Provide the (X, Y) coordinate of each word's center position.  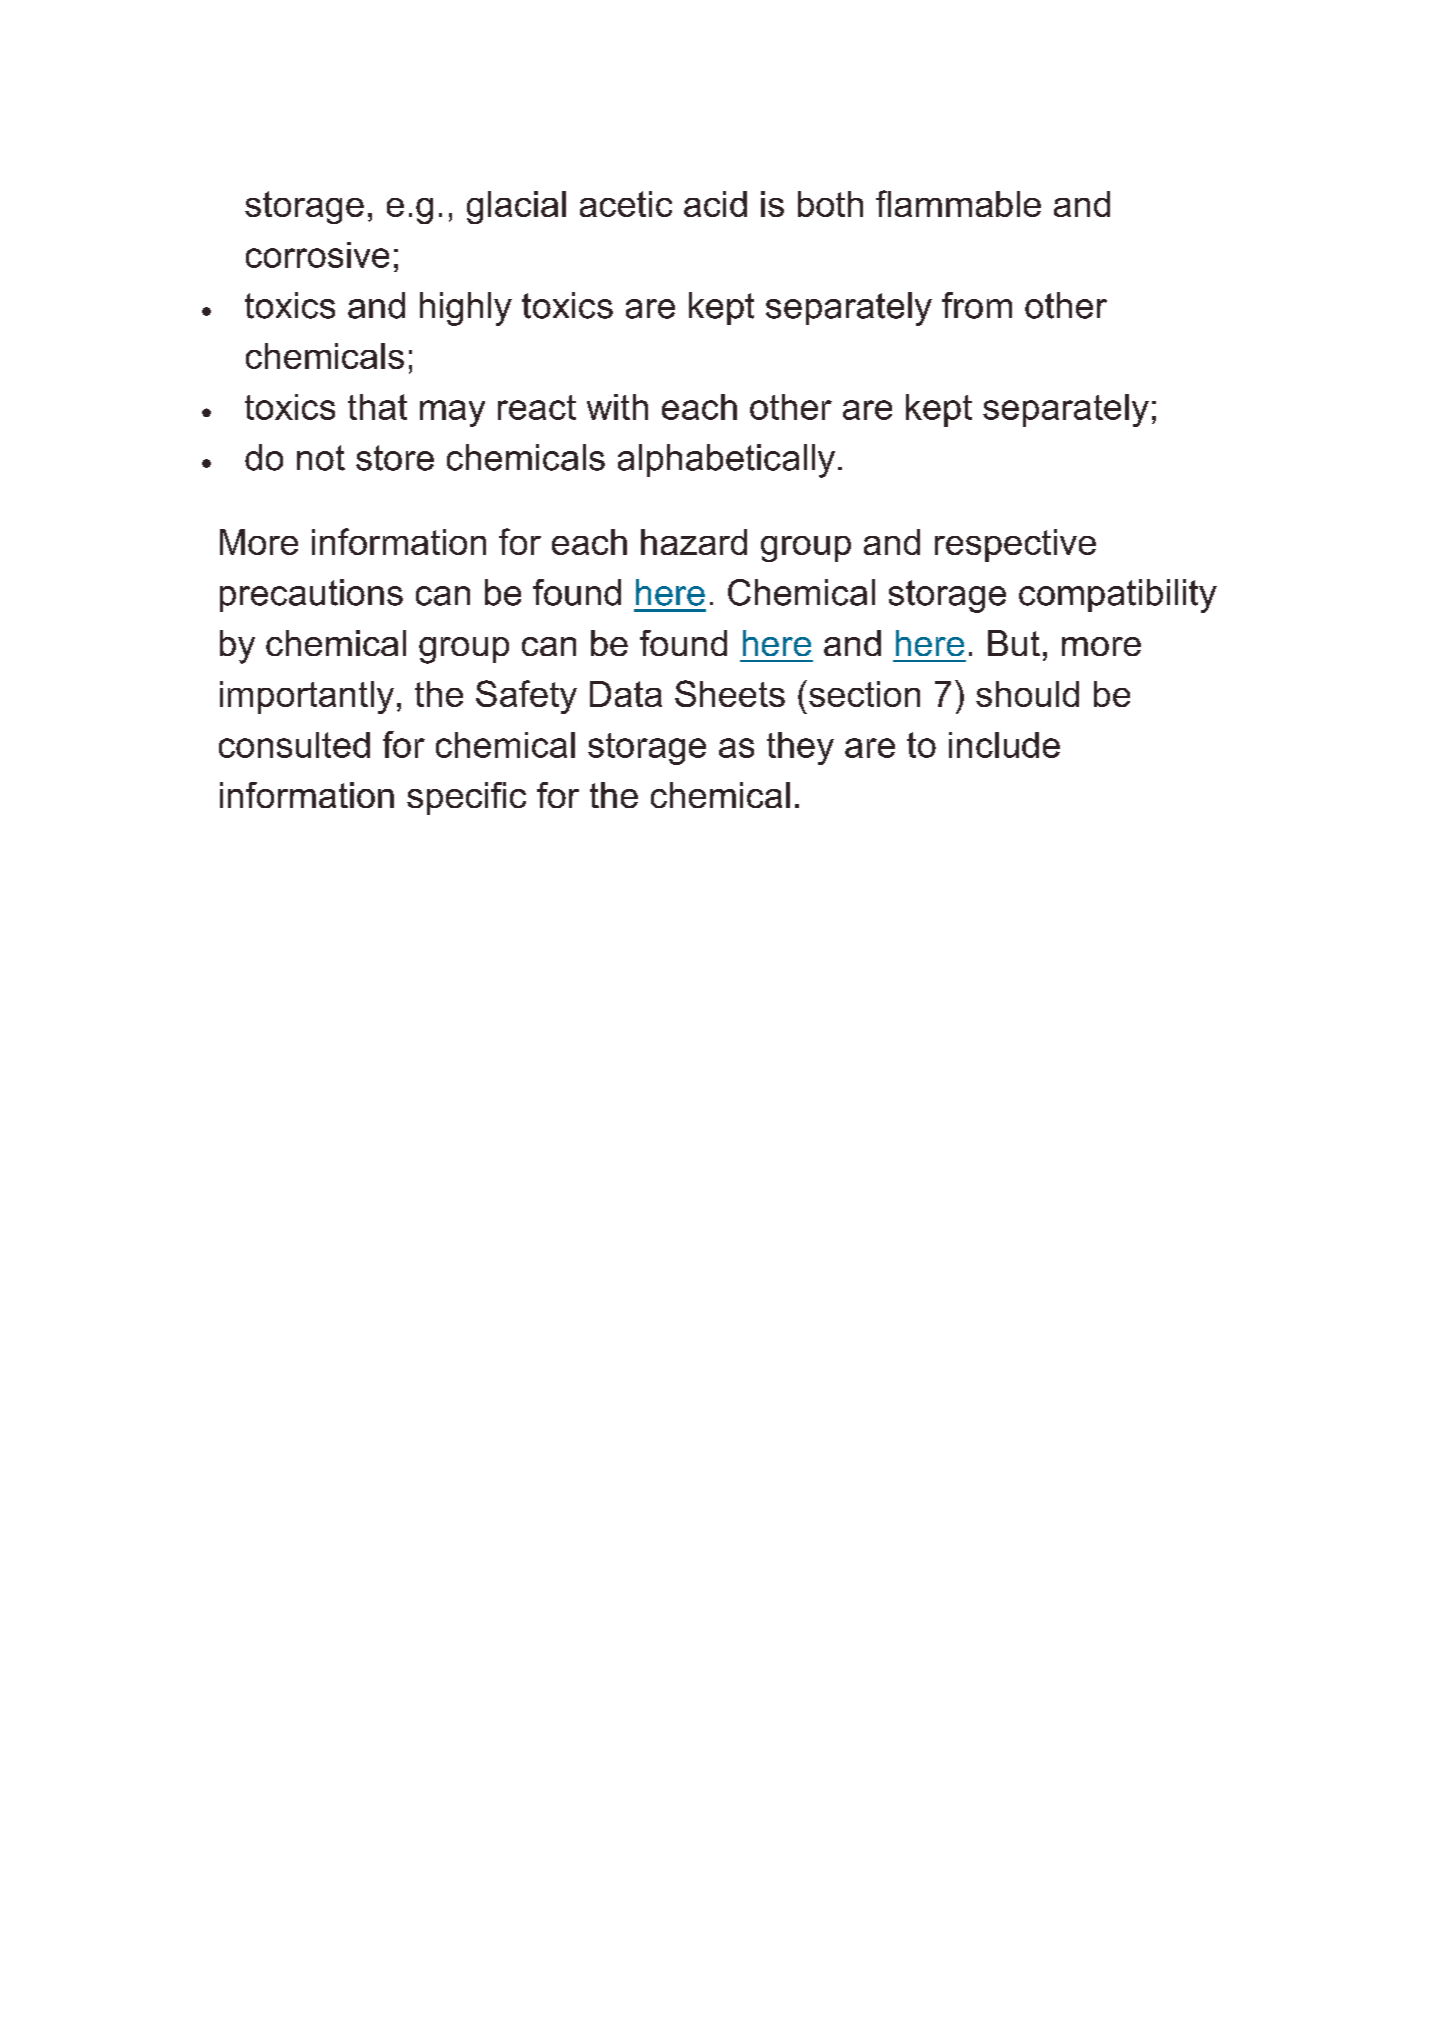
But (1014, 643)
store (395, 458)
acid (715, 204)
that (377, 407)
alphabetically (726, 461)
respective (1015, 545)
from (977, 305)
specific (466, 798)
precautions (311, 595)
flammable (958, 203)
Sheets (730, 693)
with (617, 407)
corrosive (317, 255)
